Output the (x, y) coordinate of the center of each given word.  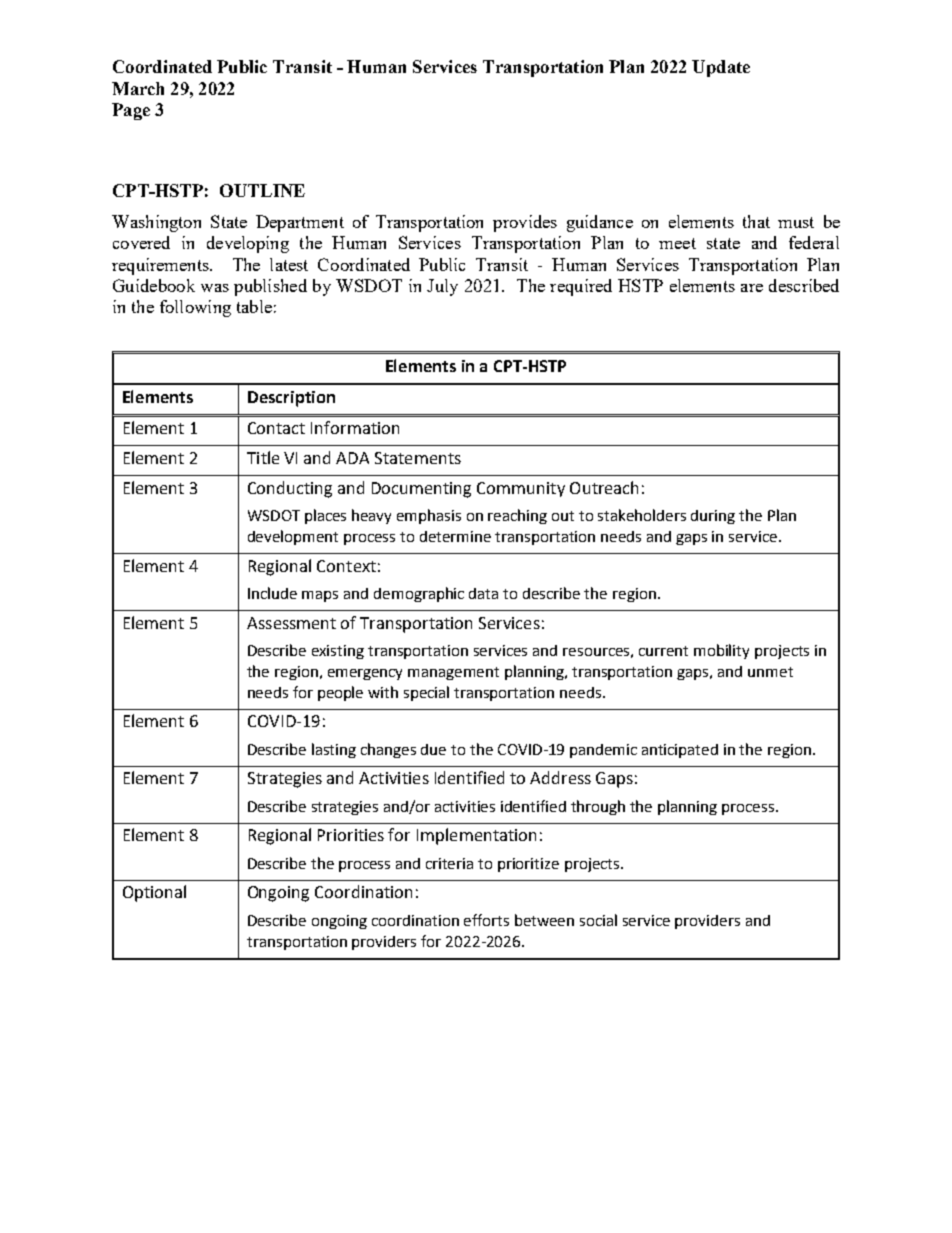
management (453, 673)
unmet (770, 672)
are (752, 288)
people (340, 693)
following (195, 308)
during (713, 517)
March (138, 88)
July (442, 287)
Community (521, 489)
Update (721, 68)
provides (525, 223)
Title (263, 457)
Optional (154, 893)
